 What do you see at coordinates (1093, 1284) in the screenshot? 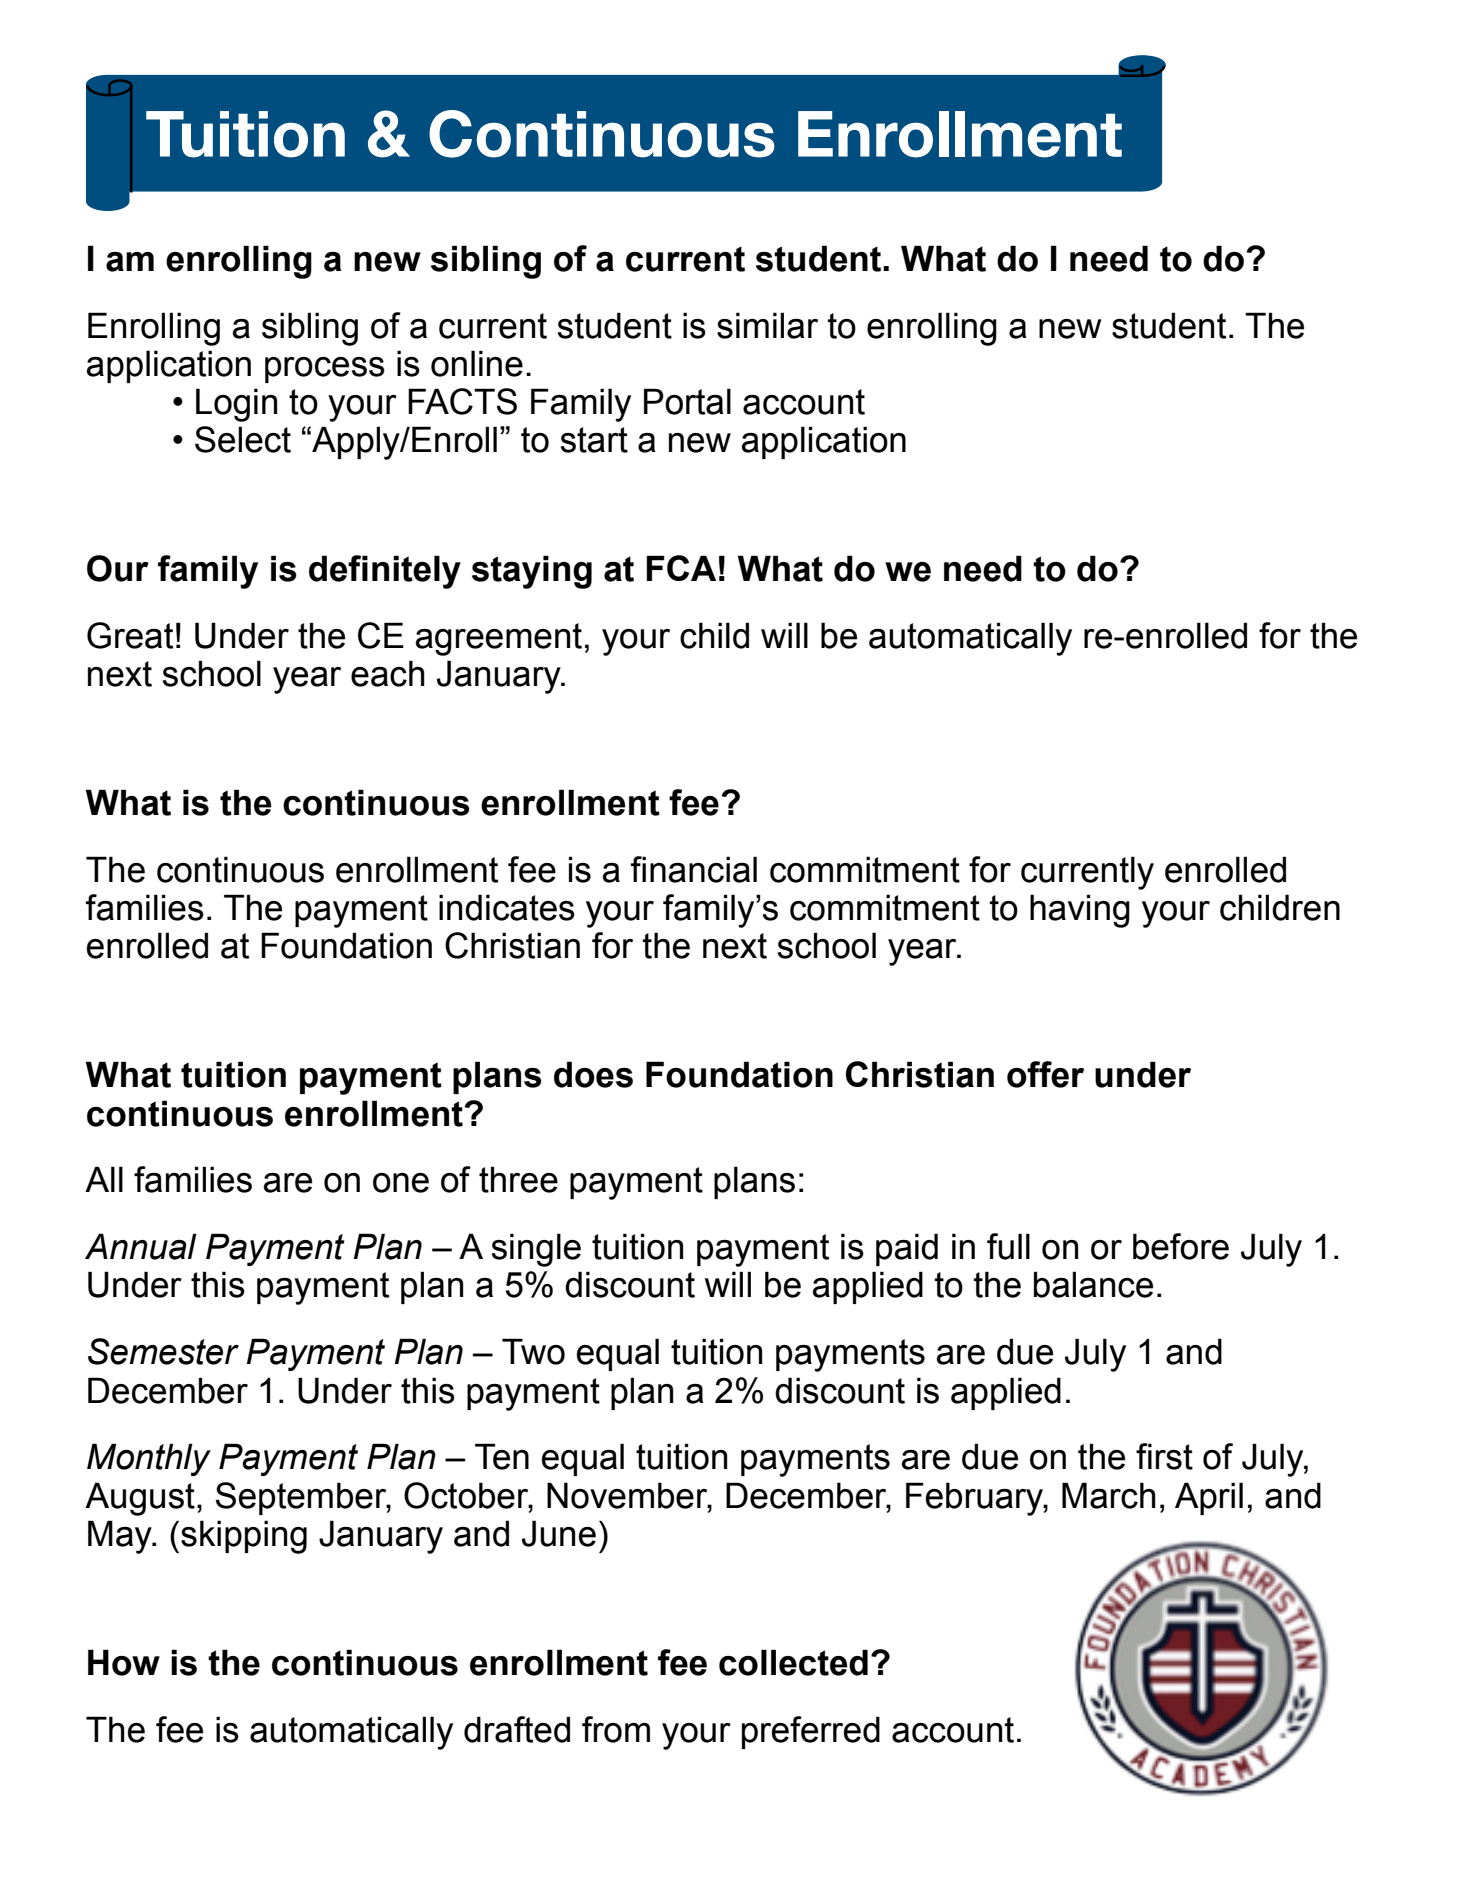
I see `balance` at bounding box center [1093, 1284].
